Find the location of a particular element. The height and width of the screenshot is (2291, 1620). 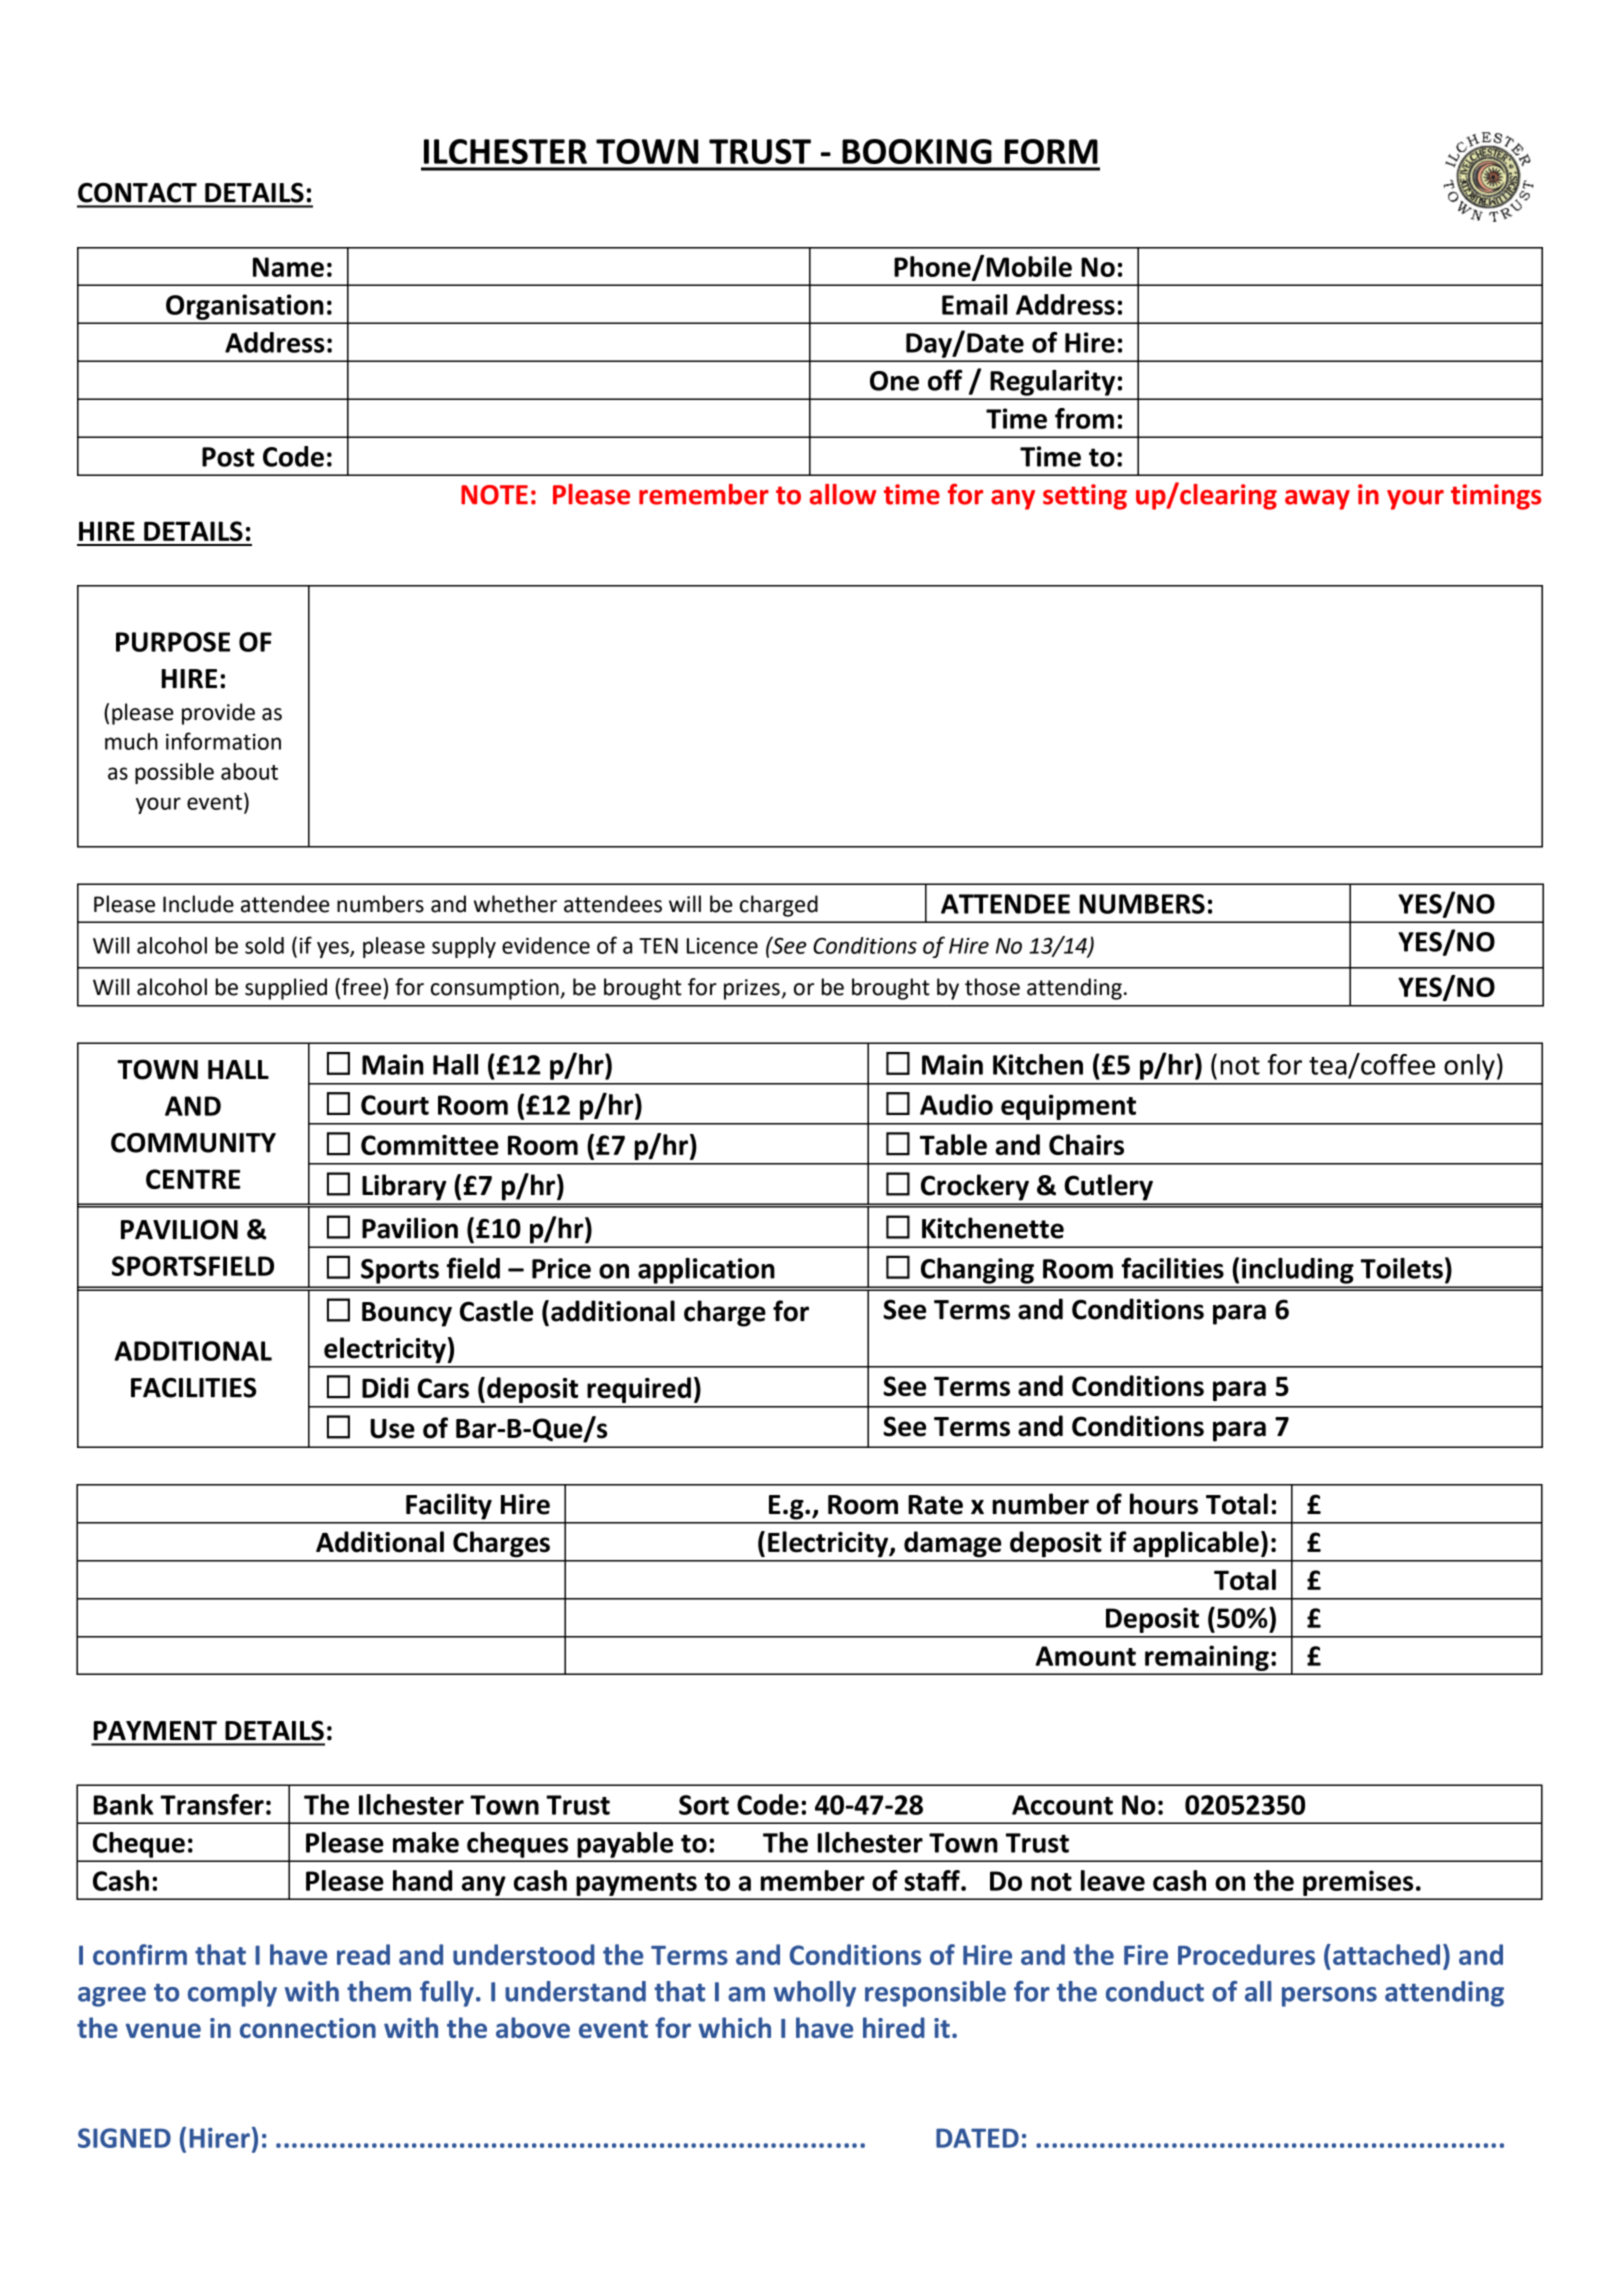

hours is located at coordinates (1164, 1504).
